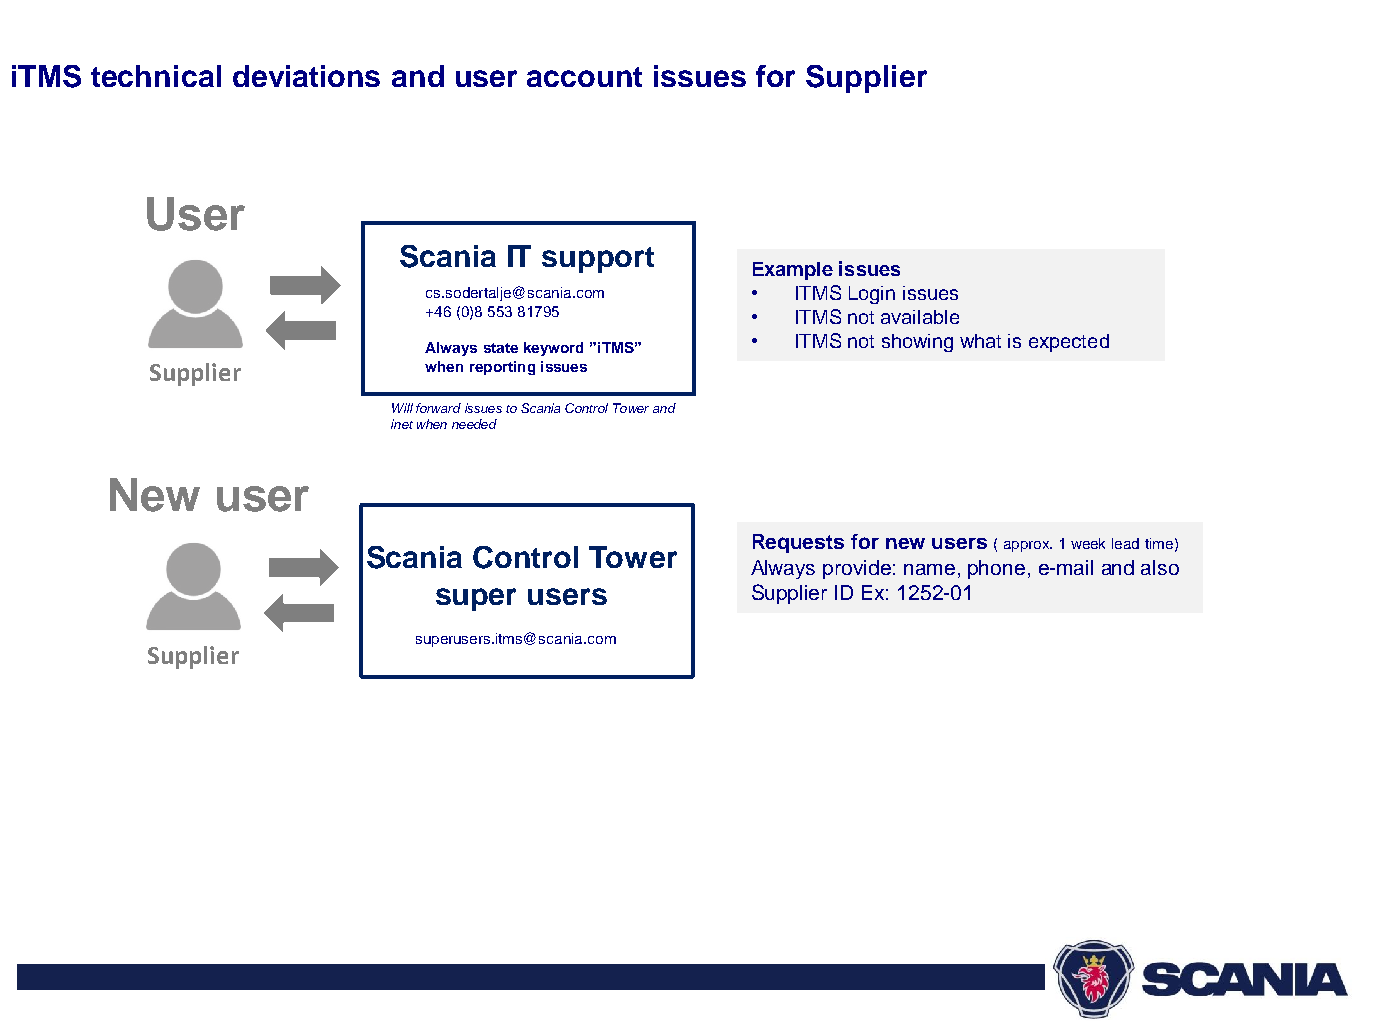  What do you see at coordinates (306, 76) in the page?
I see `deviations` at bounding box center [306, 76].
